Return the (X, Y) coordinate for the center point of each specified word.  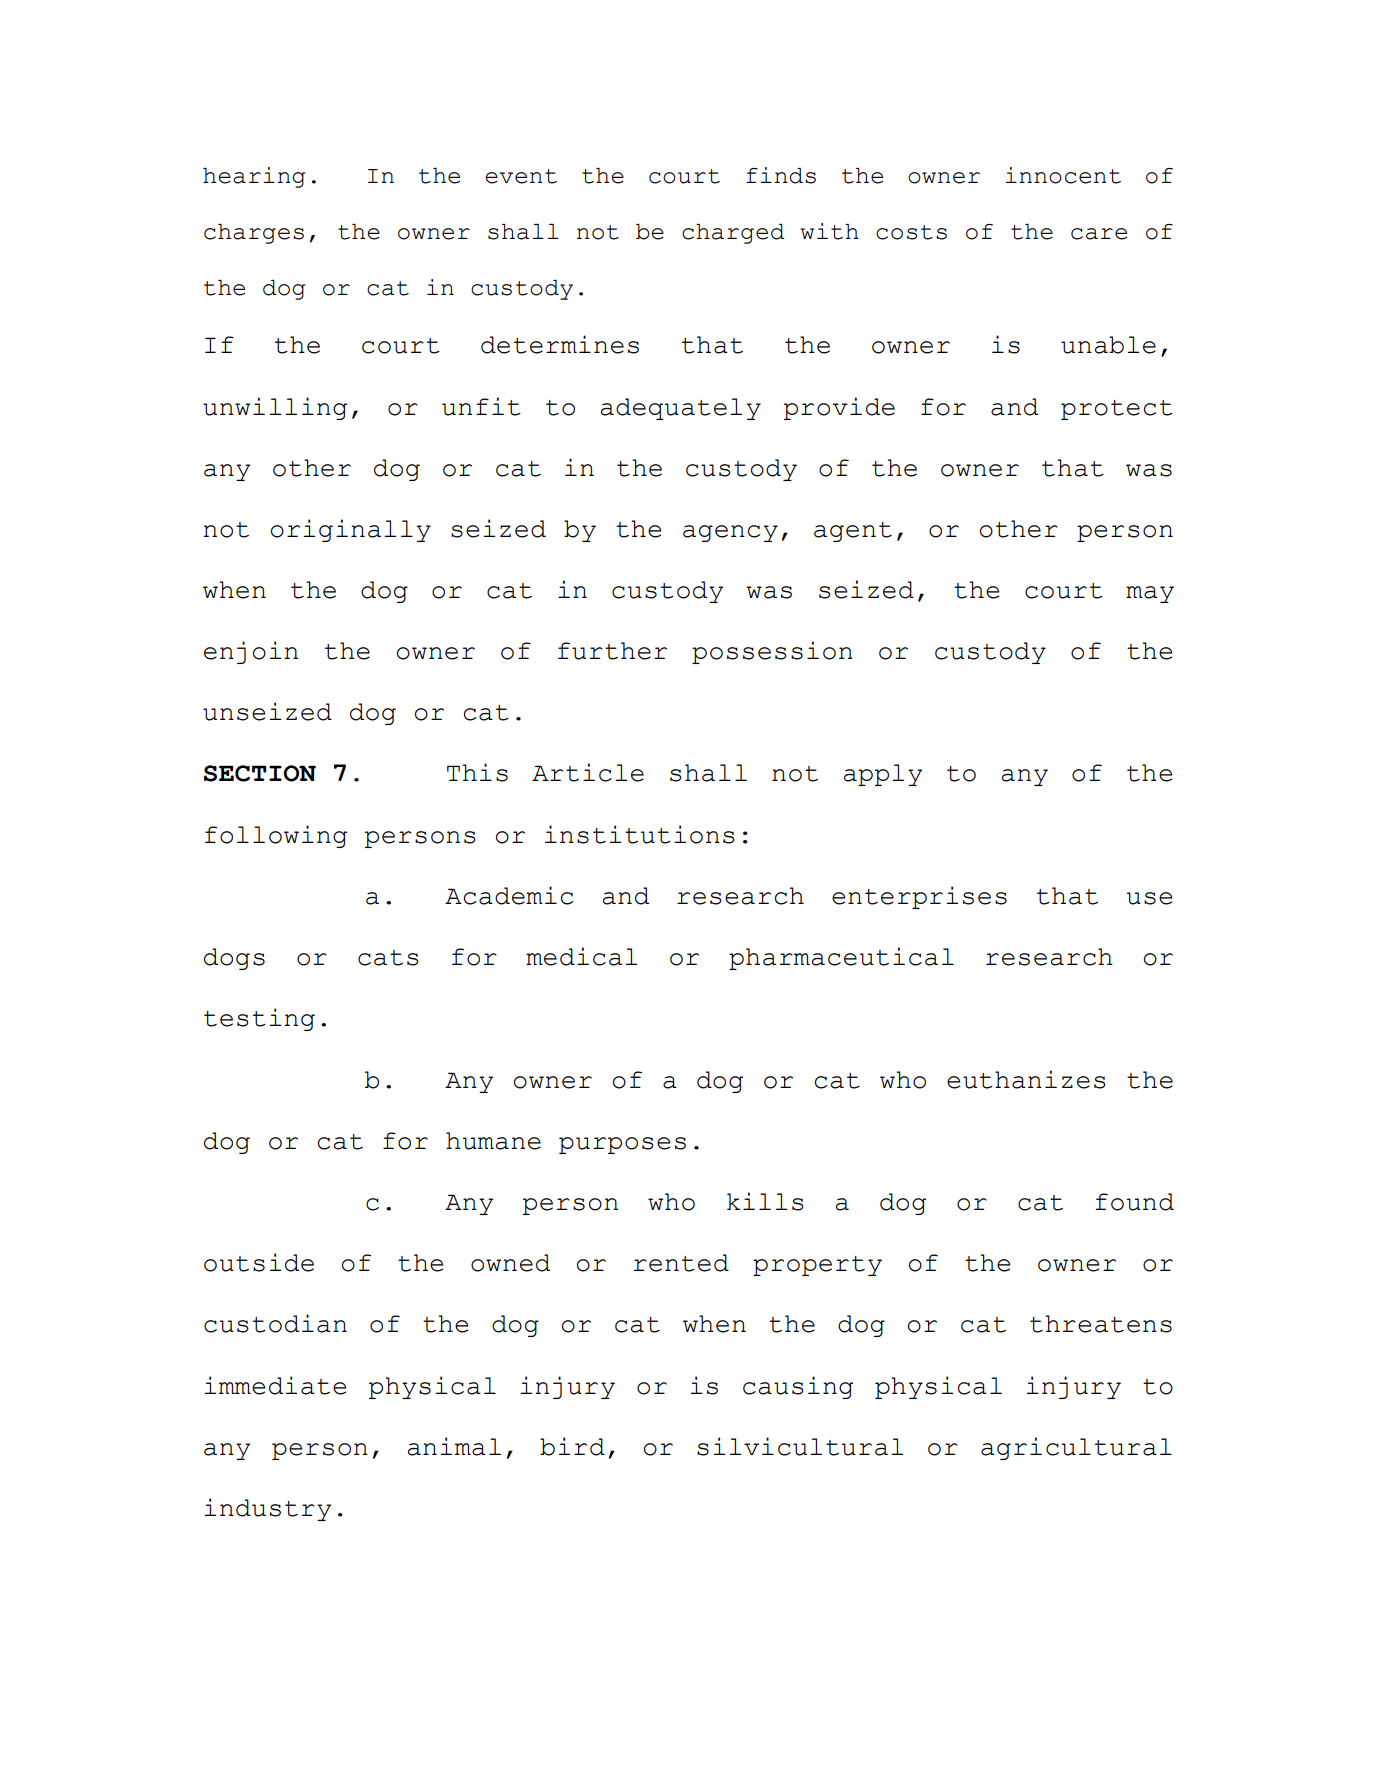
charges (254, 234)
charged (733, 234)
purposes (622, 1145)
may (1150, 594)
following (276, 836)
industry (267, 1509)
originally (350, 530)
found (1134, 1202)
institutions (640, 834)
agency (730, 533)
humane (493, 1141)
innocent (1063, 175)
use (1149, 898)
